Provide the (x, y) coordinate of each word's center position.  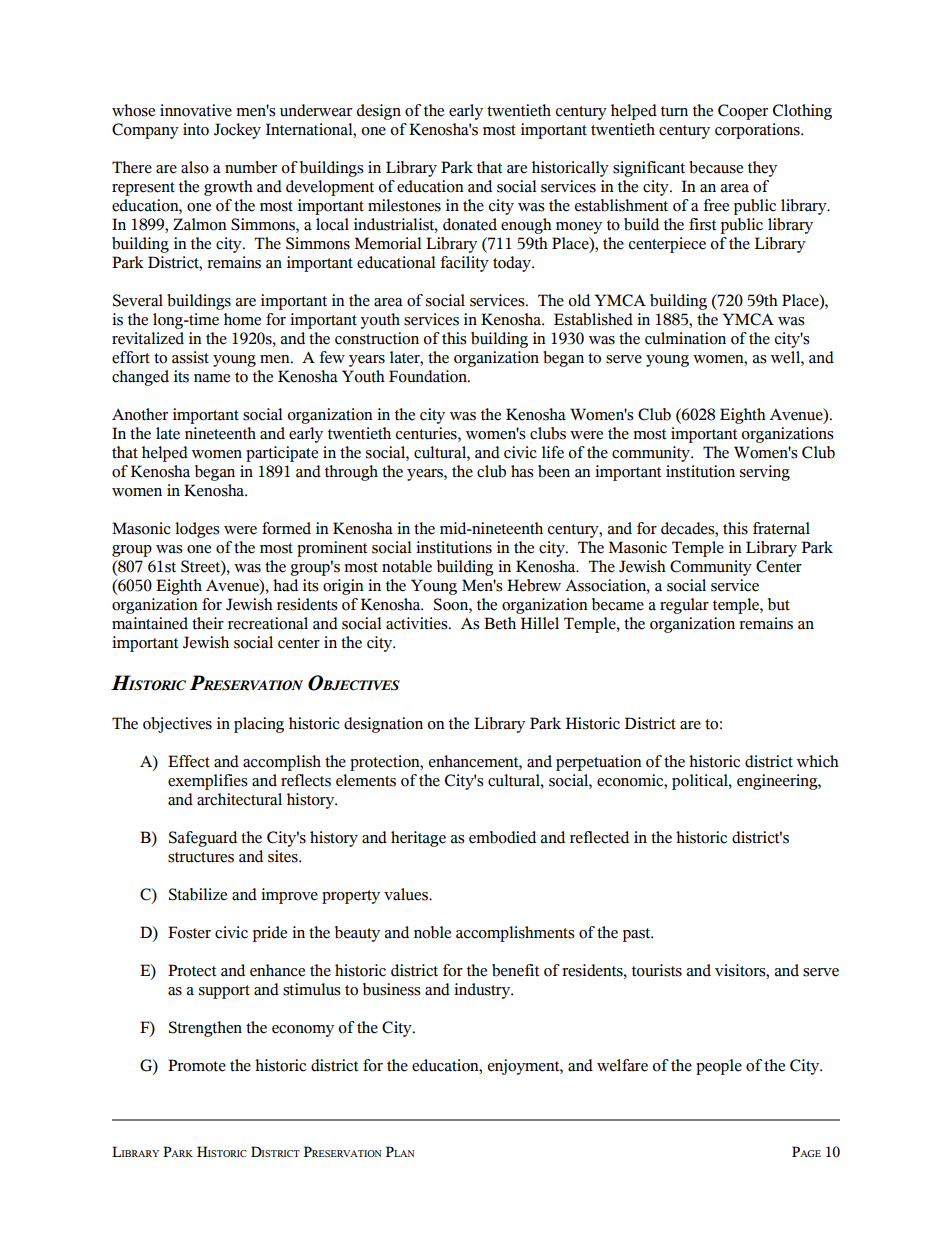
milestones (404, 205)
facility (464, 264)
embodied (502, 837)
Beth (500, 623)
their (208, 623)
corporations (758, 131)
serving (765, 473)
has (522, 471)
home (242, 319)
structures (201, 857)
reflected (599, 837)
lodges (197, 530)
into (196, 129)
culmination (685, 338)
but (779, 604)
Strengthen (205, 1029)
